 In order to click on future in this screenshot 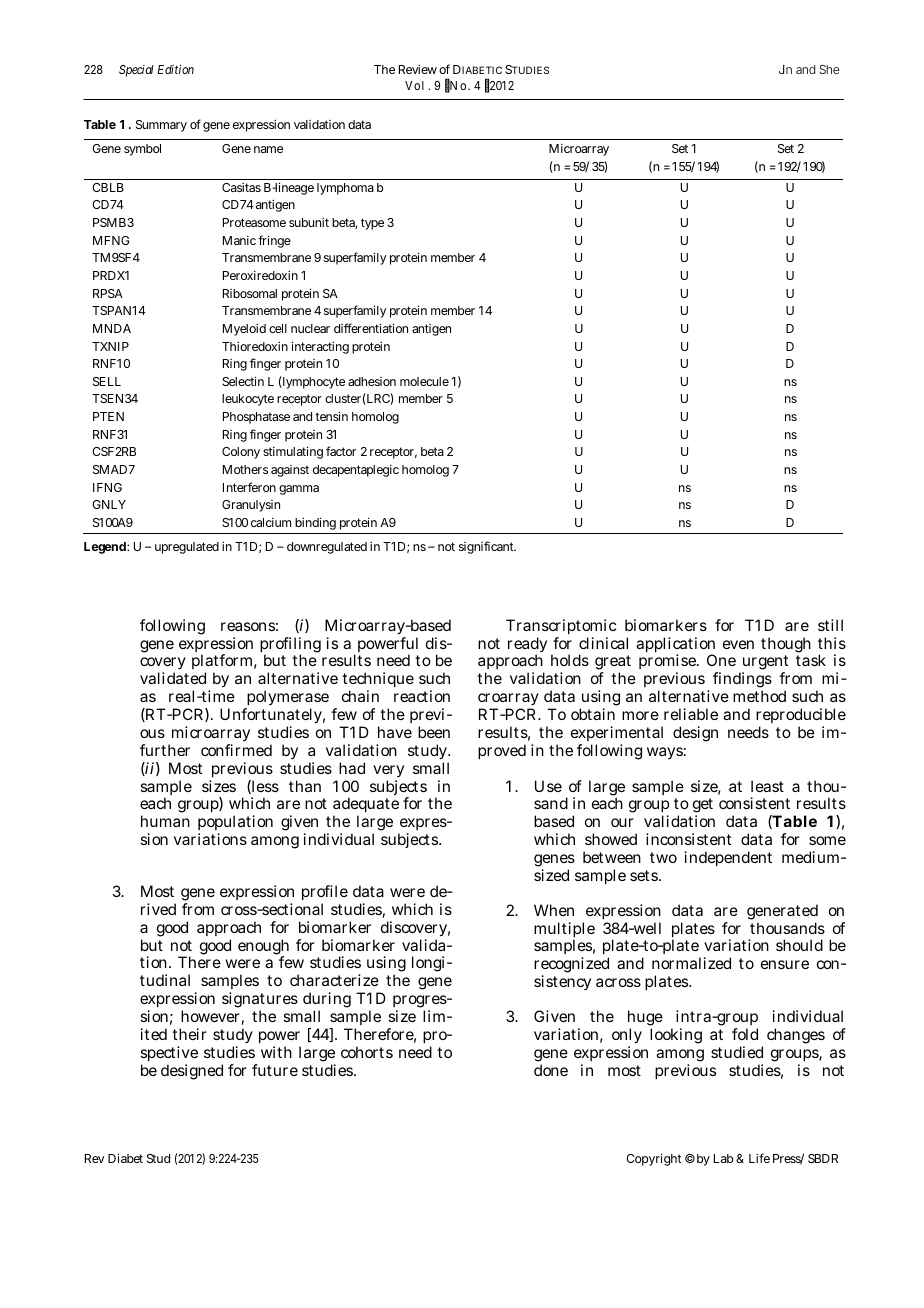, I will do `click(275, 1070)`.
